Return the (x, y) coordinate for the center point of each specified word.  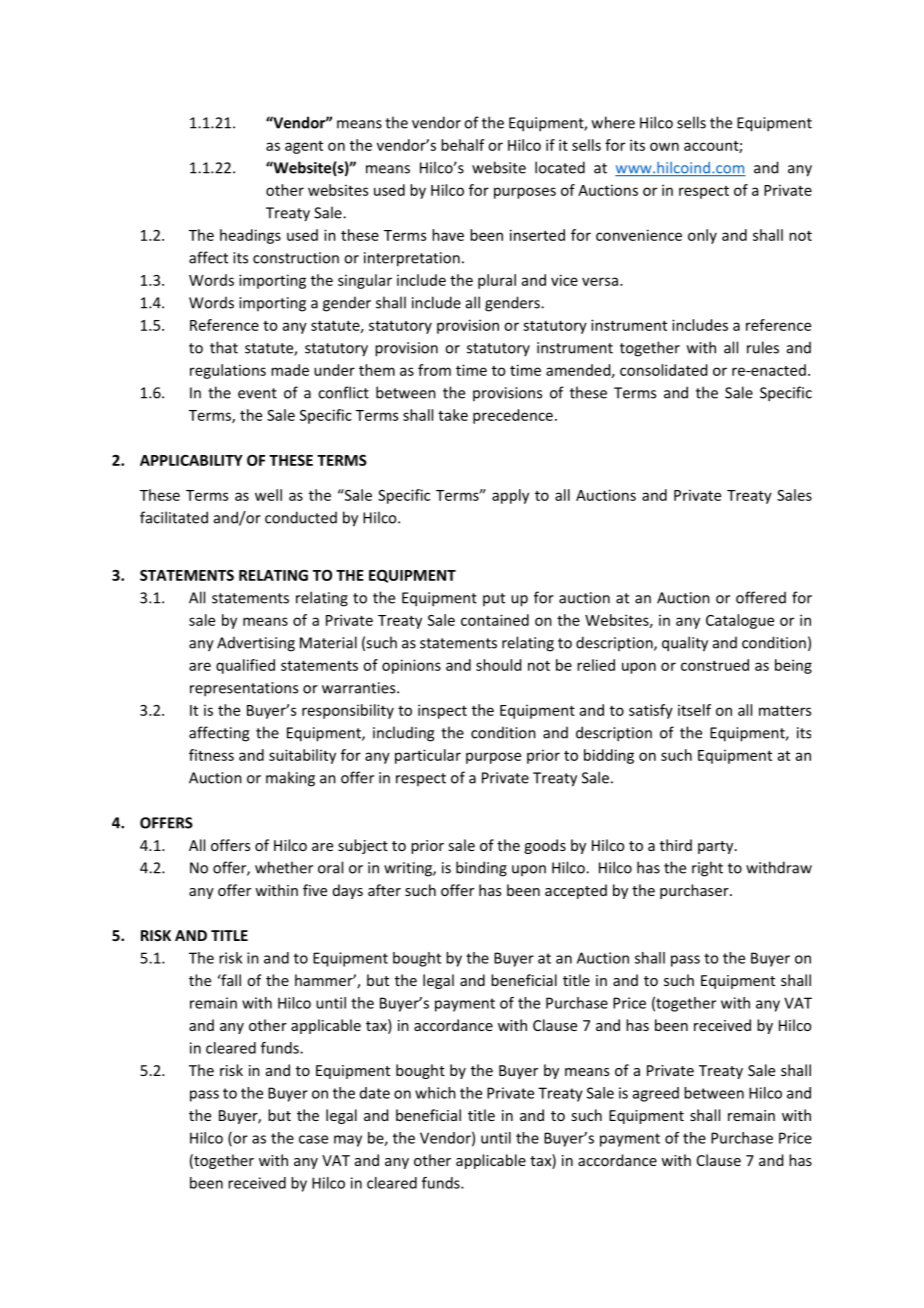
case (313, 1139)
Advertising (256, 644)
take (453, 415)
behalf (463, 145)
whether (284, 867)
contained (495, 620)
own (664, 146)
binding (481, 869)
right (707, 869)
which (435, 1093)
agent (304, 147)
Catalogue (740, 621)
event (257, 393)
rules (763, 347)
